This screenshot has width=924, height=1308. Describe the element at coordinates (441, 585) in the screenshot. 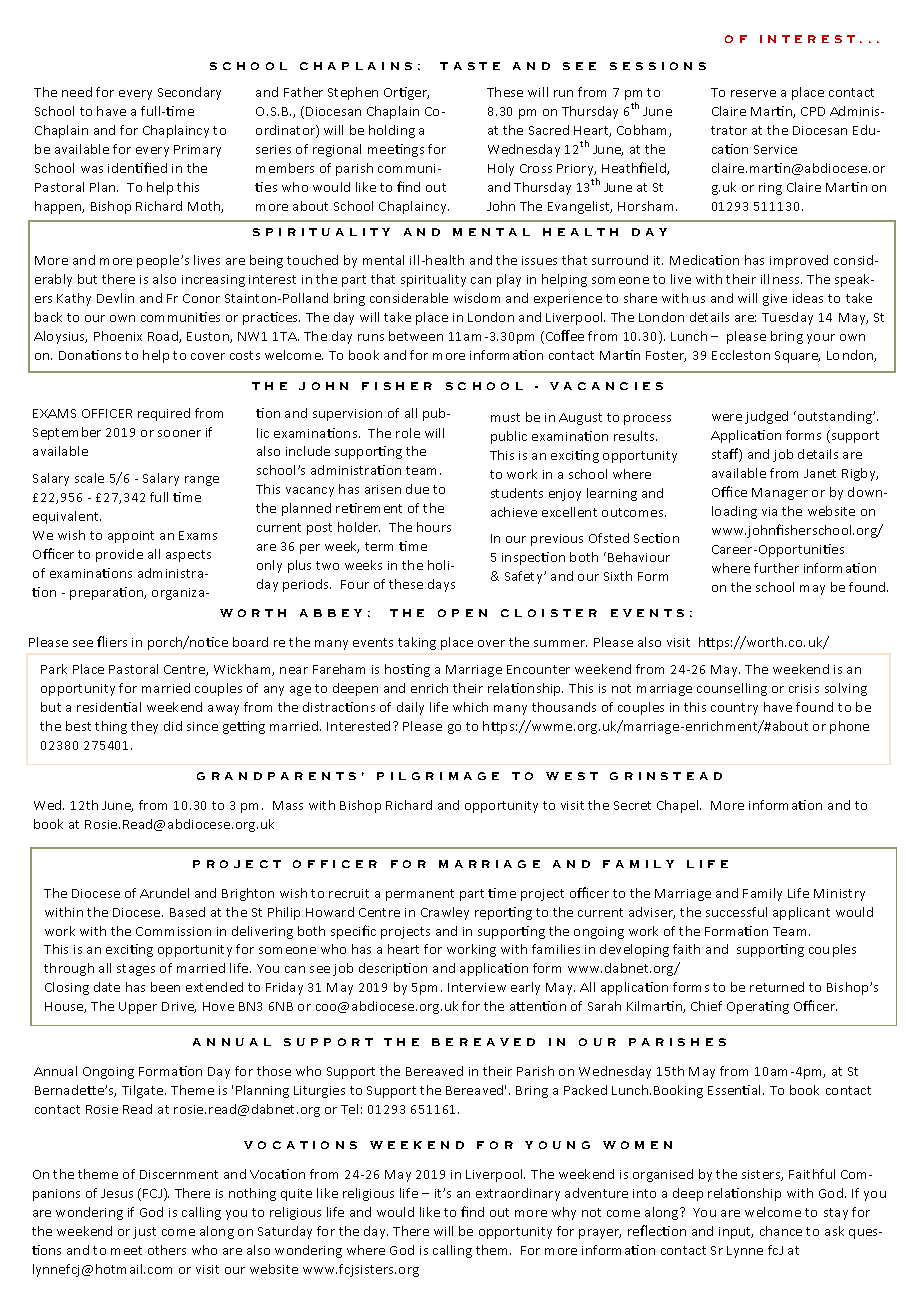

I see `days` at that location.
